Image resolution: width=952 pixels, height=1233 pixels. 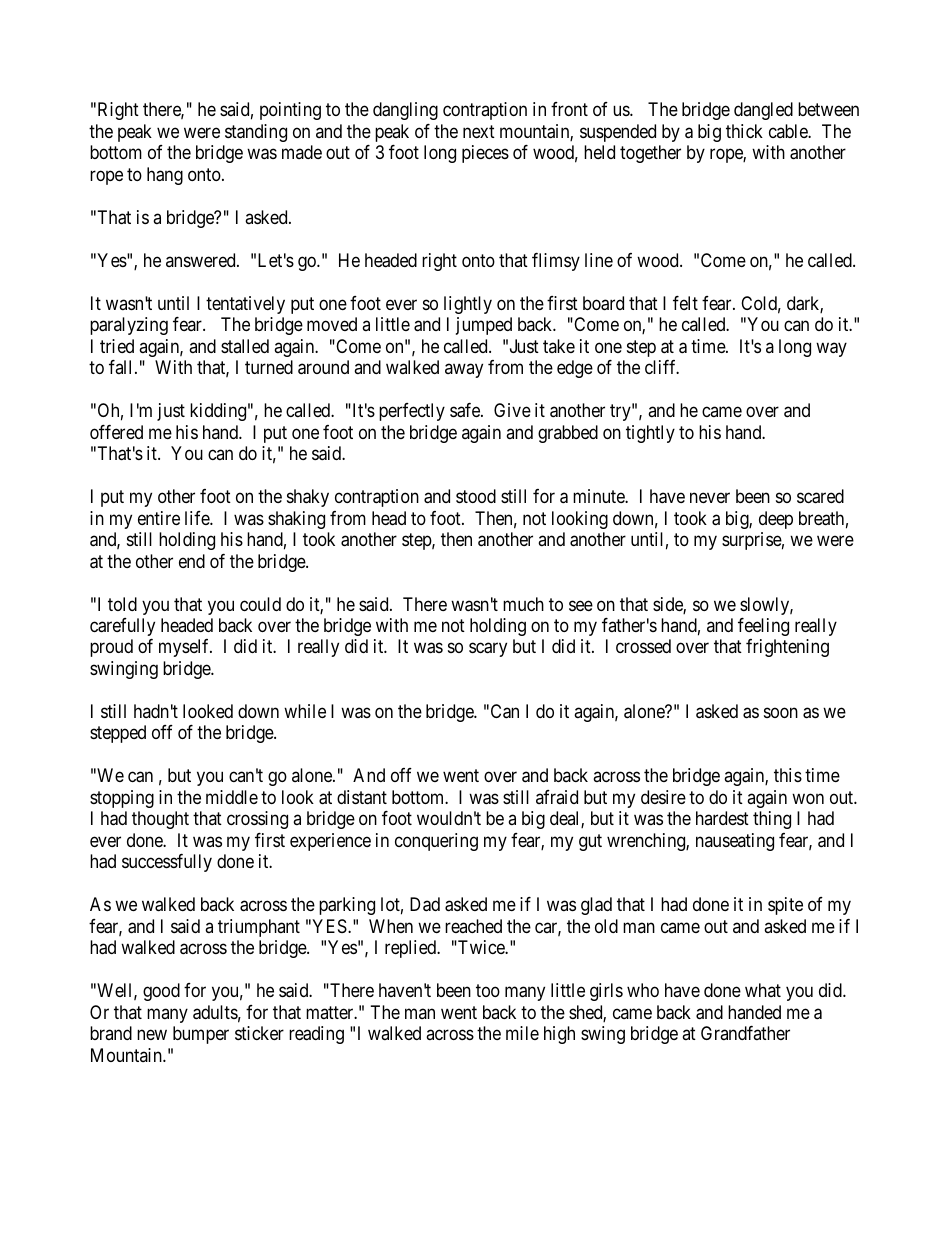 I want to click on next, so click(x=479, y=131).
